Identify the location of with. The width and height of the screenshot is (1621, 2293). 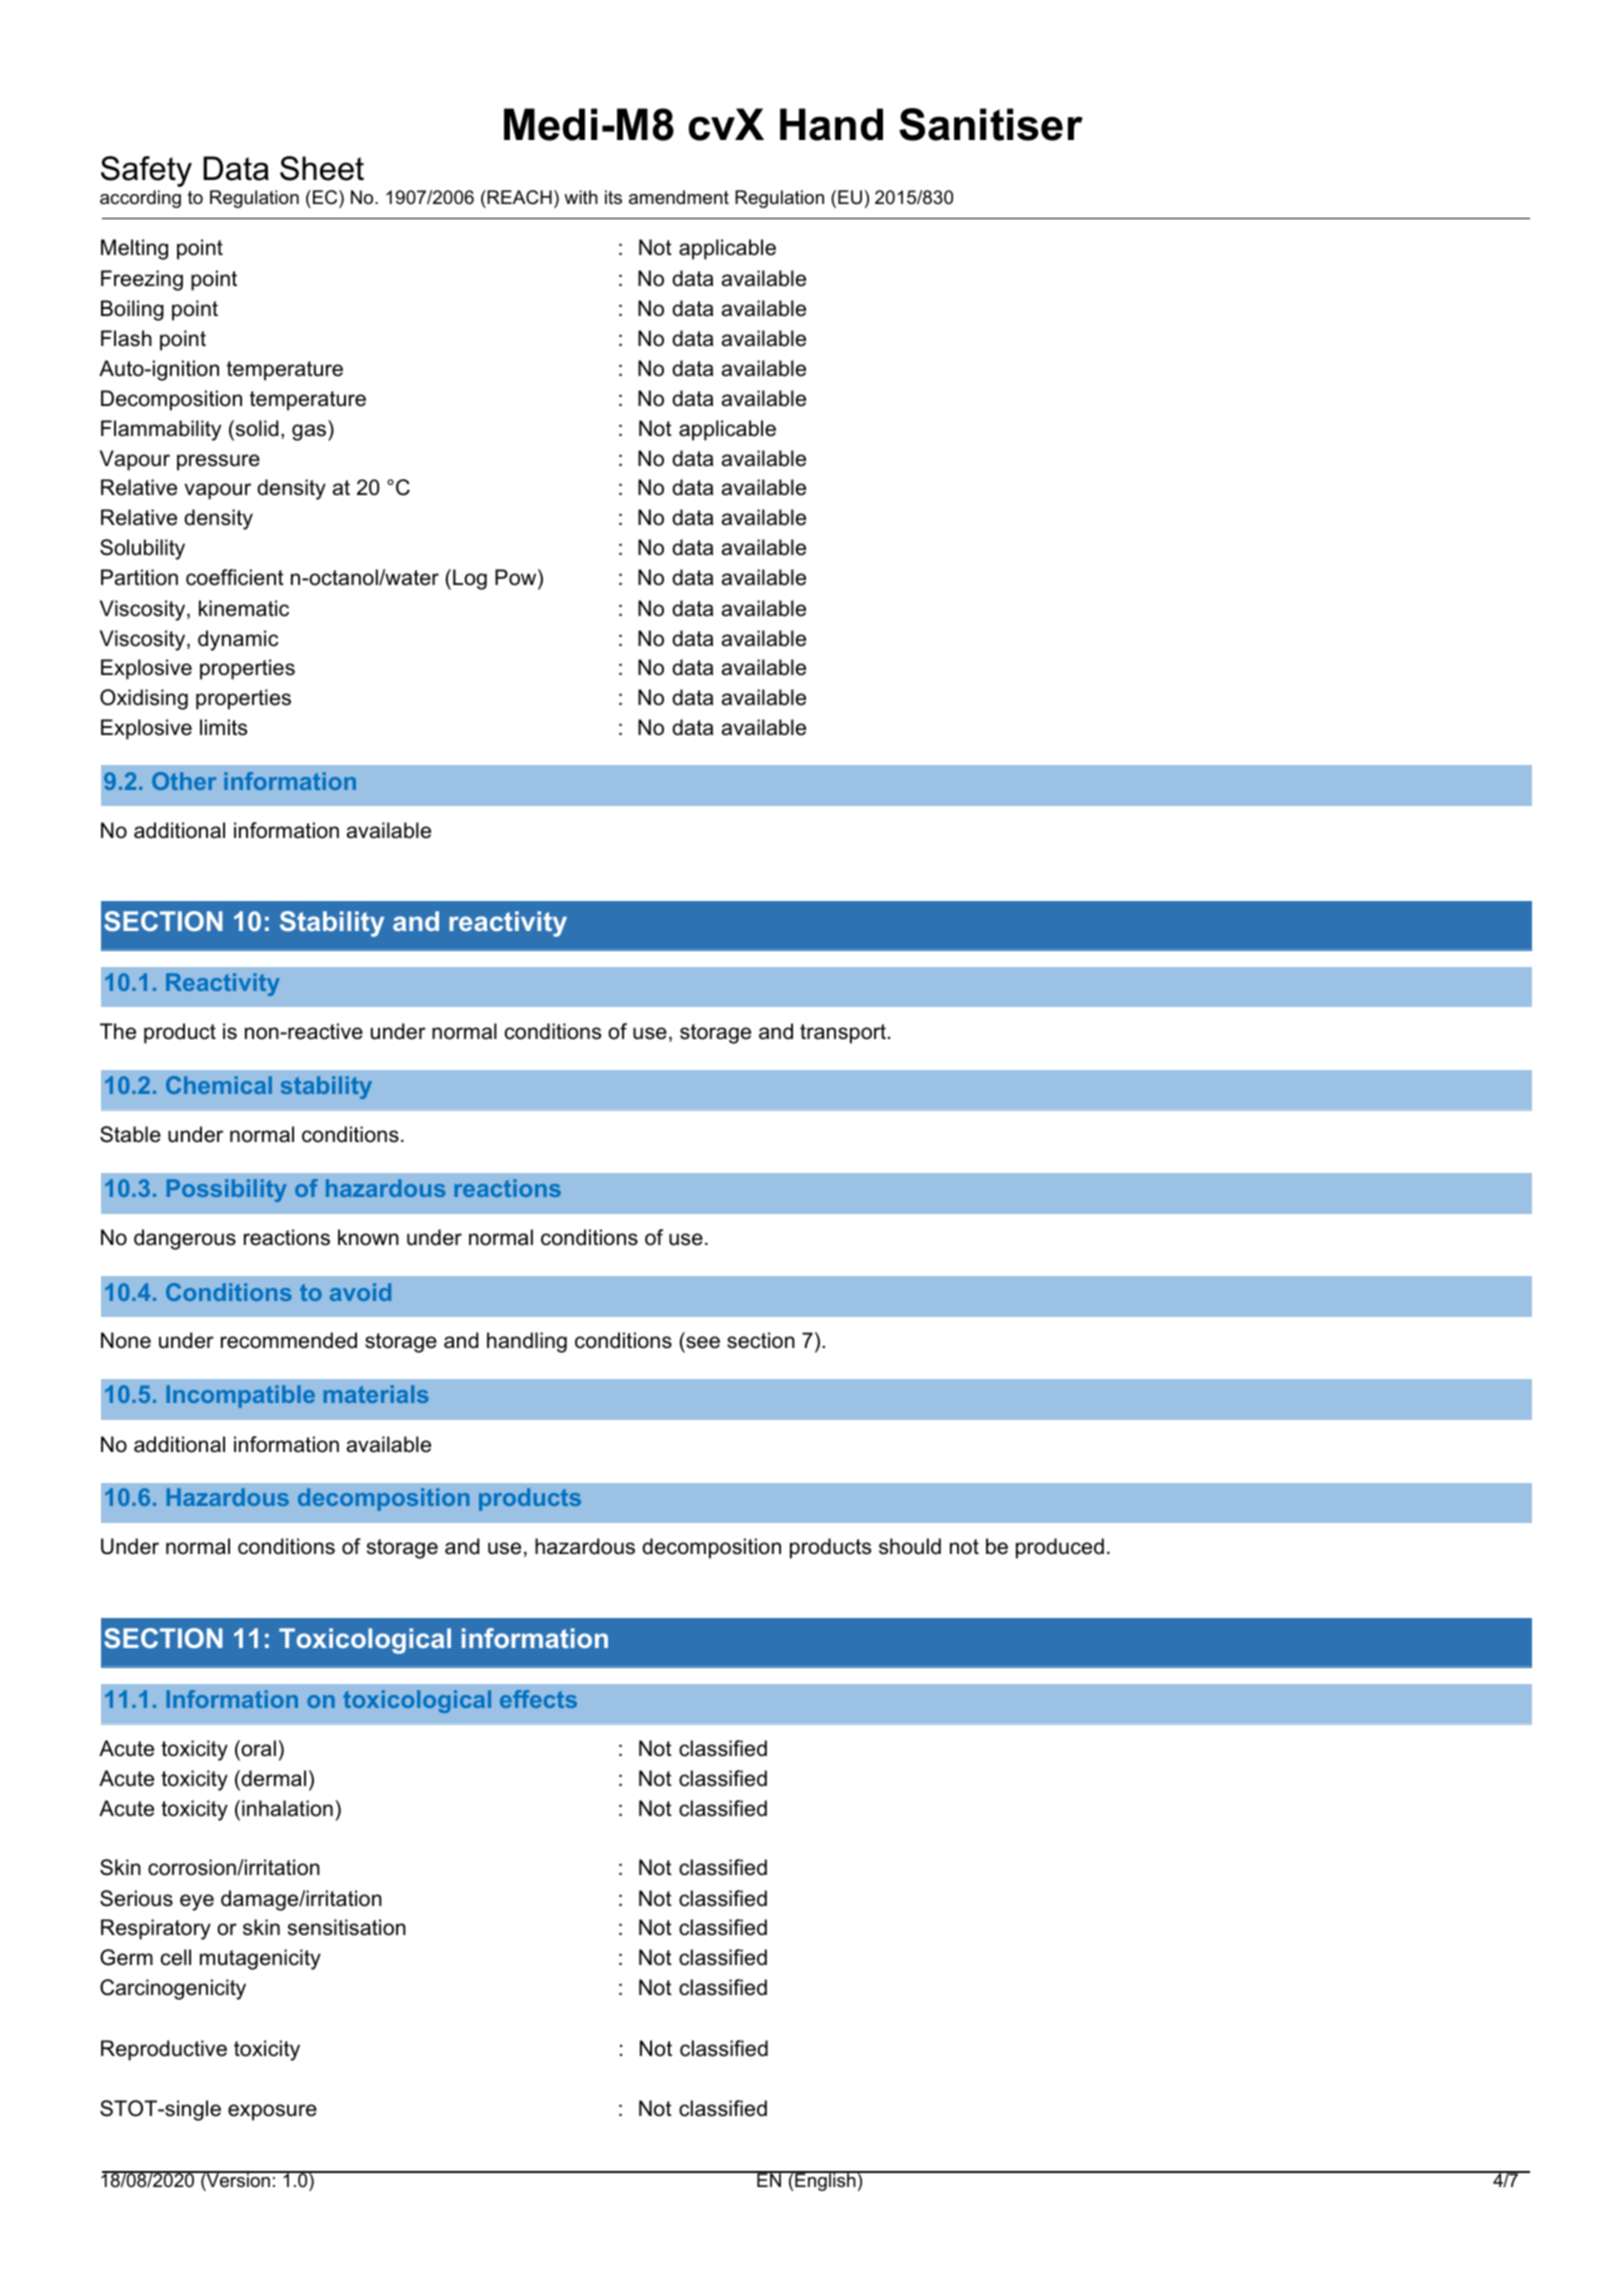
(581, 197).
